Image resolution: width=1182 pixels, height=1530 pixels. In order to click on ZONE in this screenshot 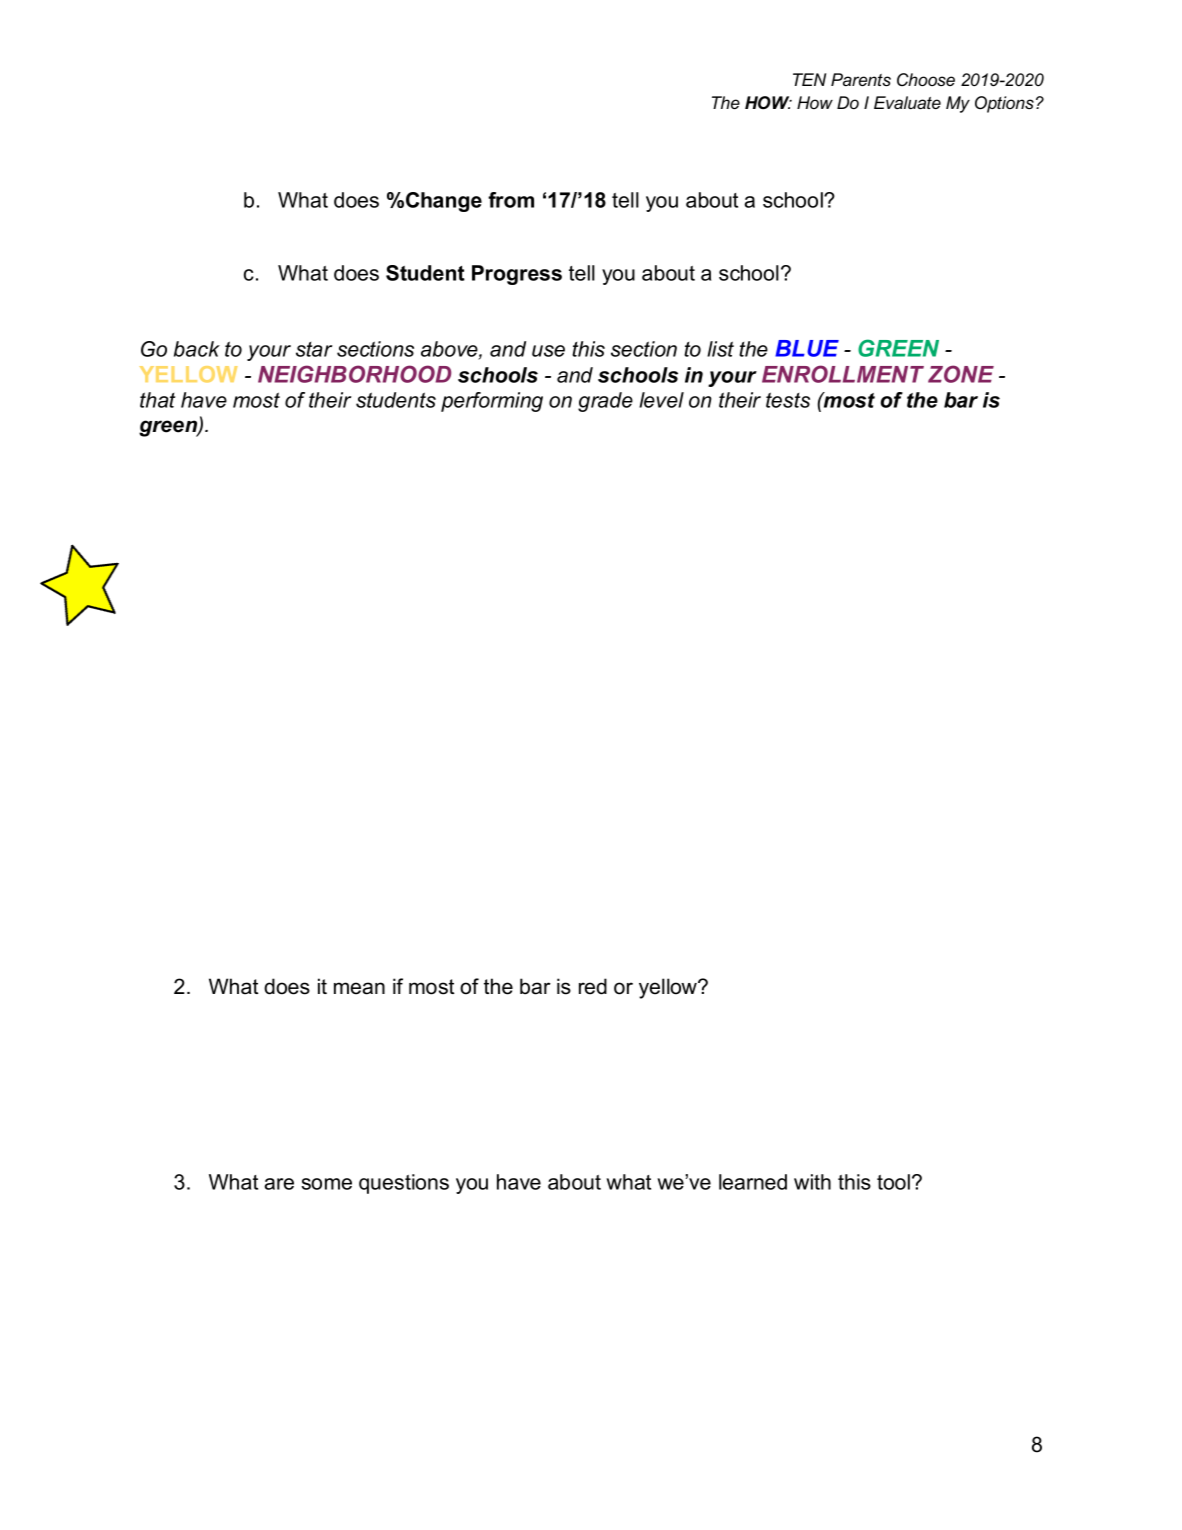, I will do `click(961, 374)`.
